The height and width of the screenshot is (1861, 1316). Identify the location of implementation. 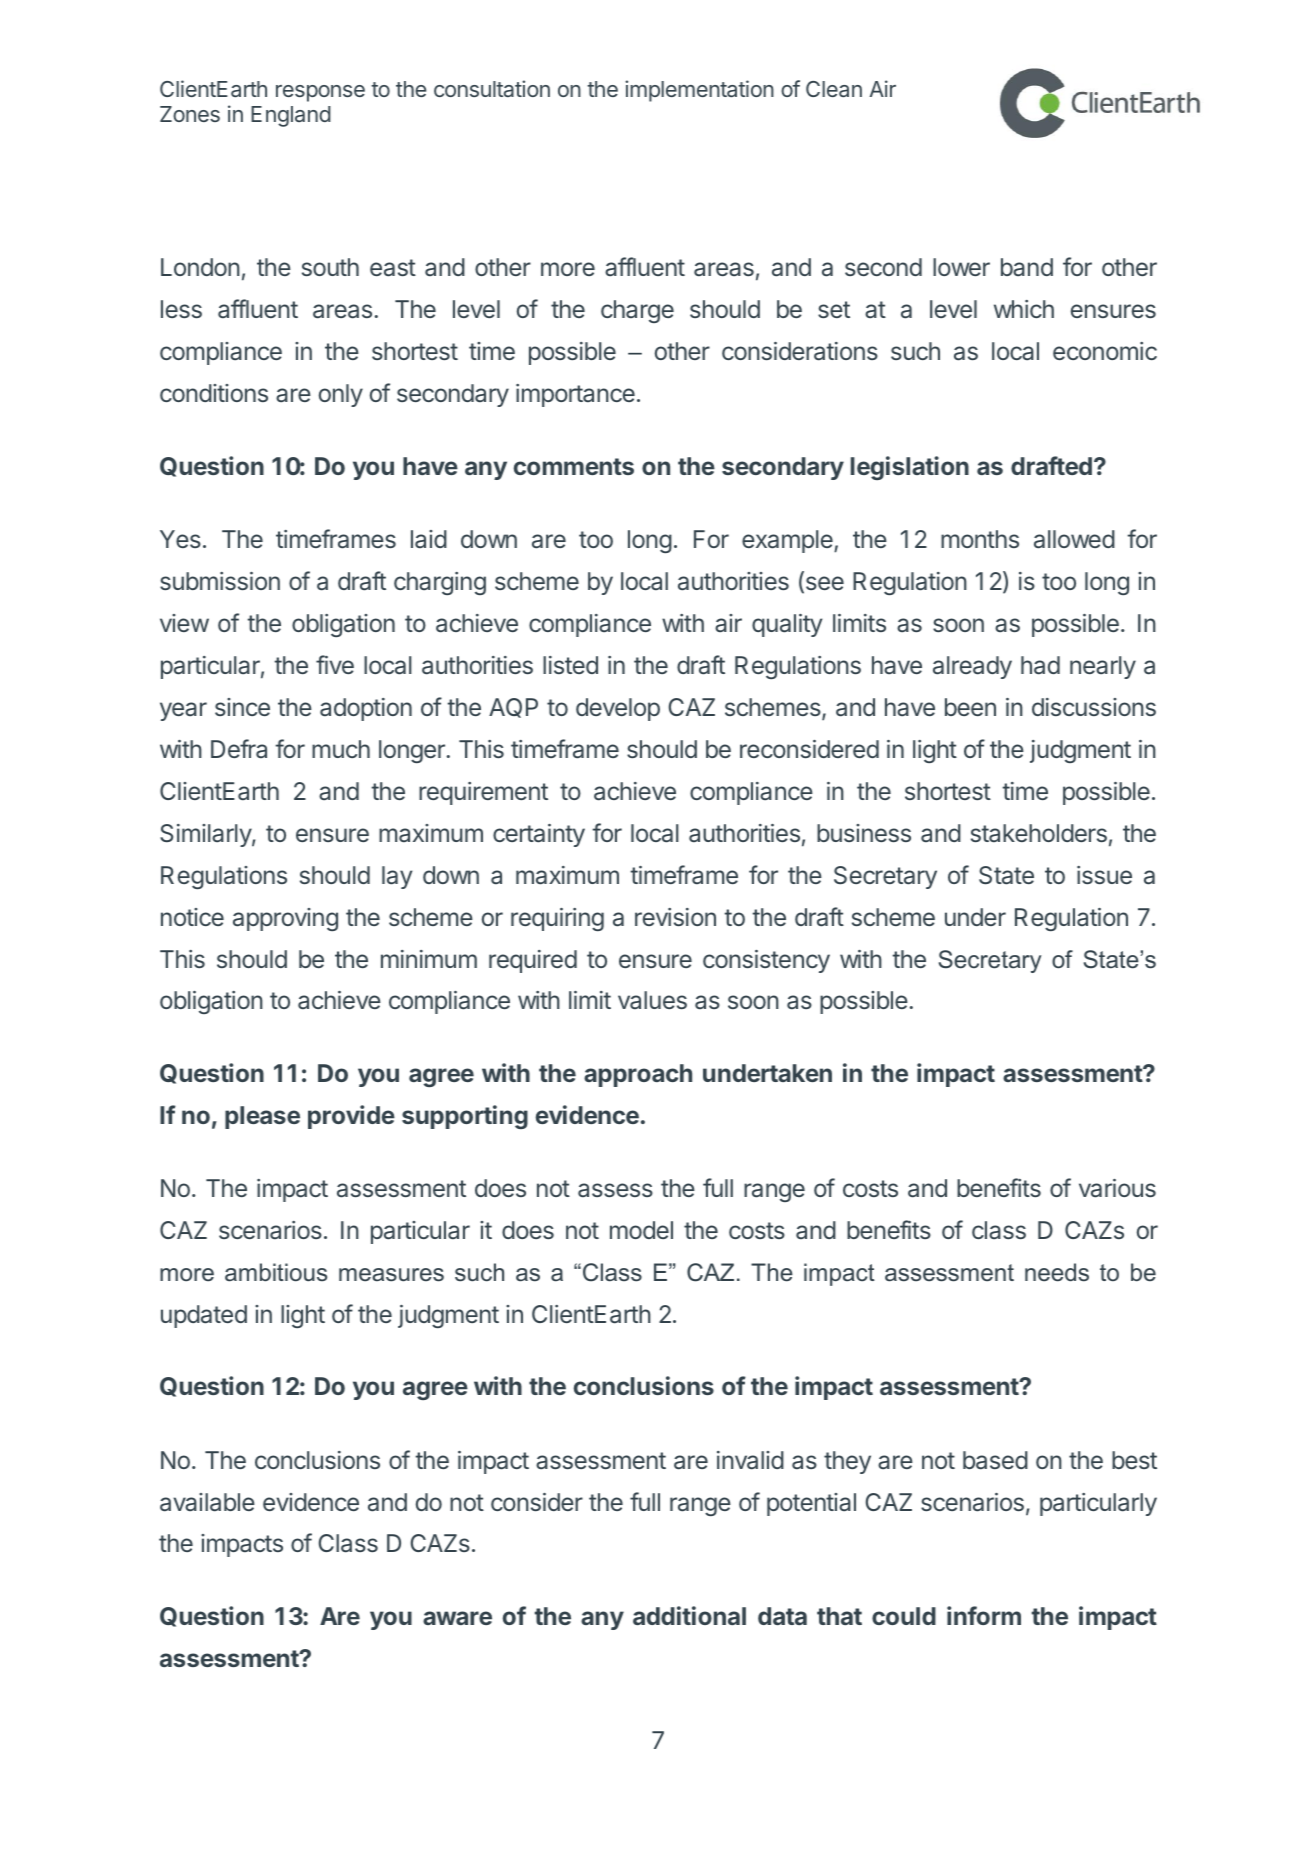
(699, 91).
